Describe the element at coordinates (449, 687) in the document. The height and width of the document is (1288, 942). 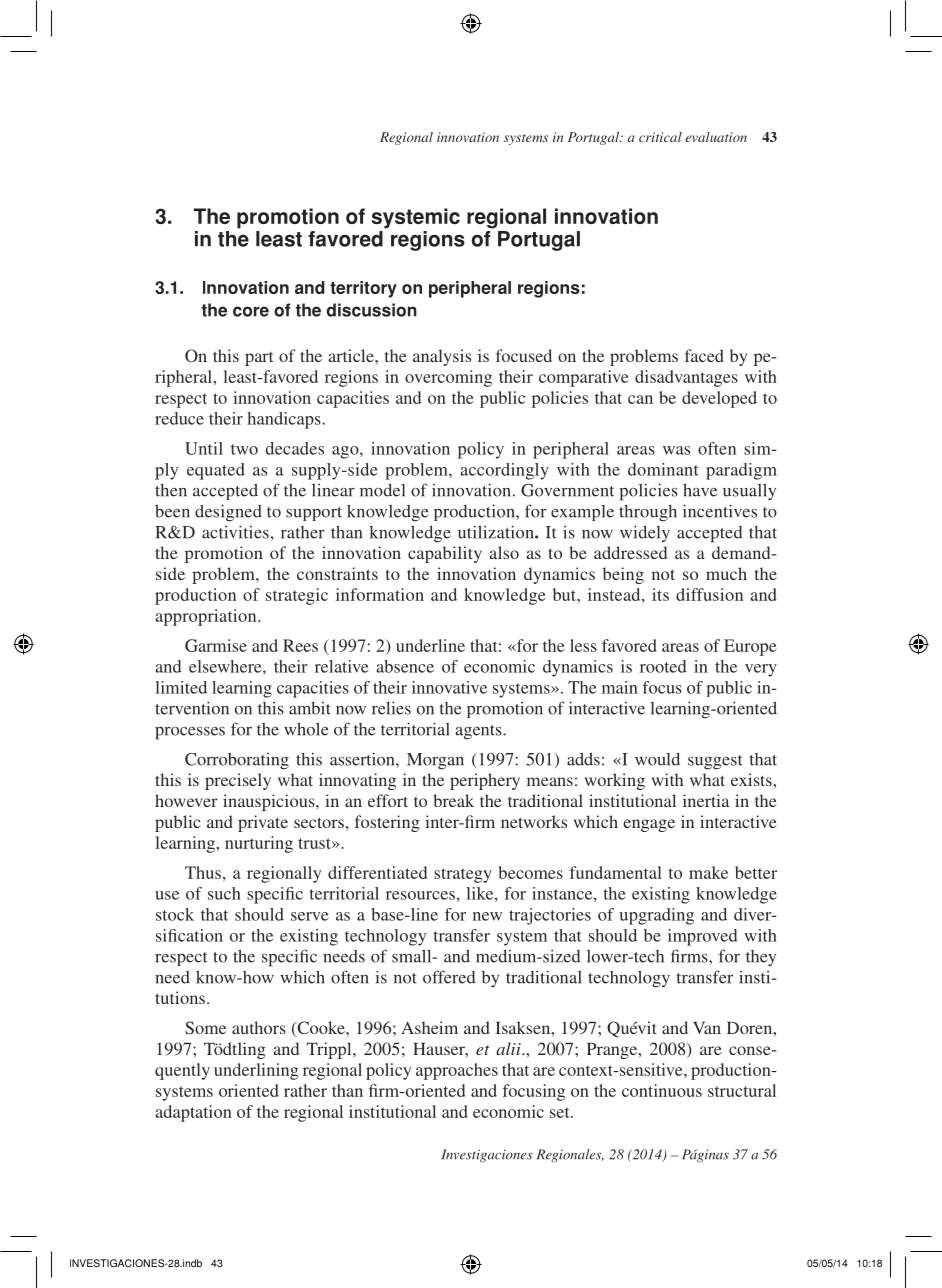
I see `innovative` at that location.
